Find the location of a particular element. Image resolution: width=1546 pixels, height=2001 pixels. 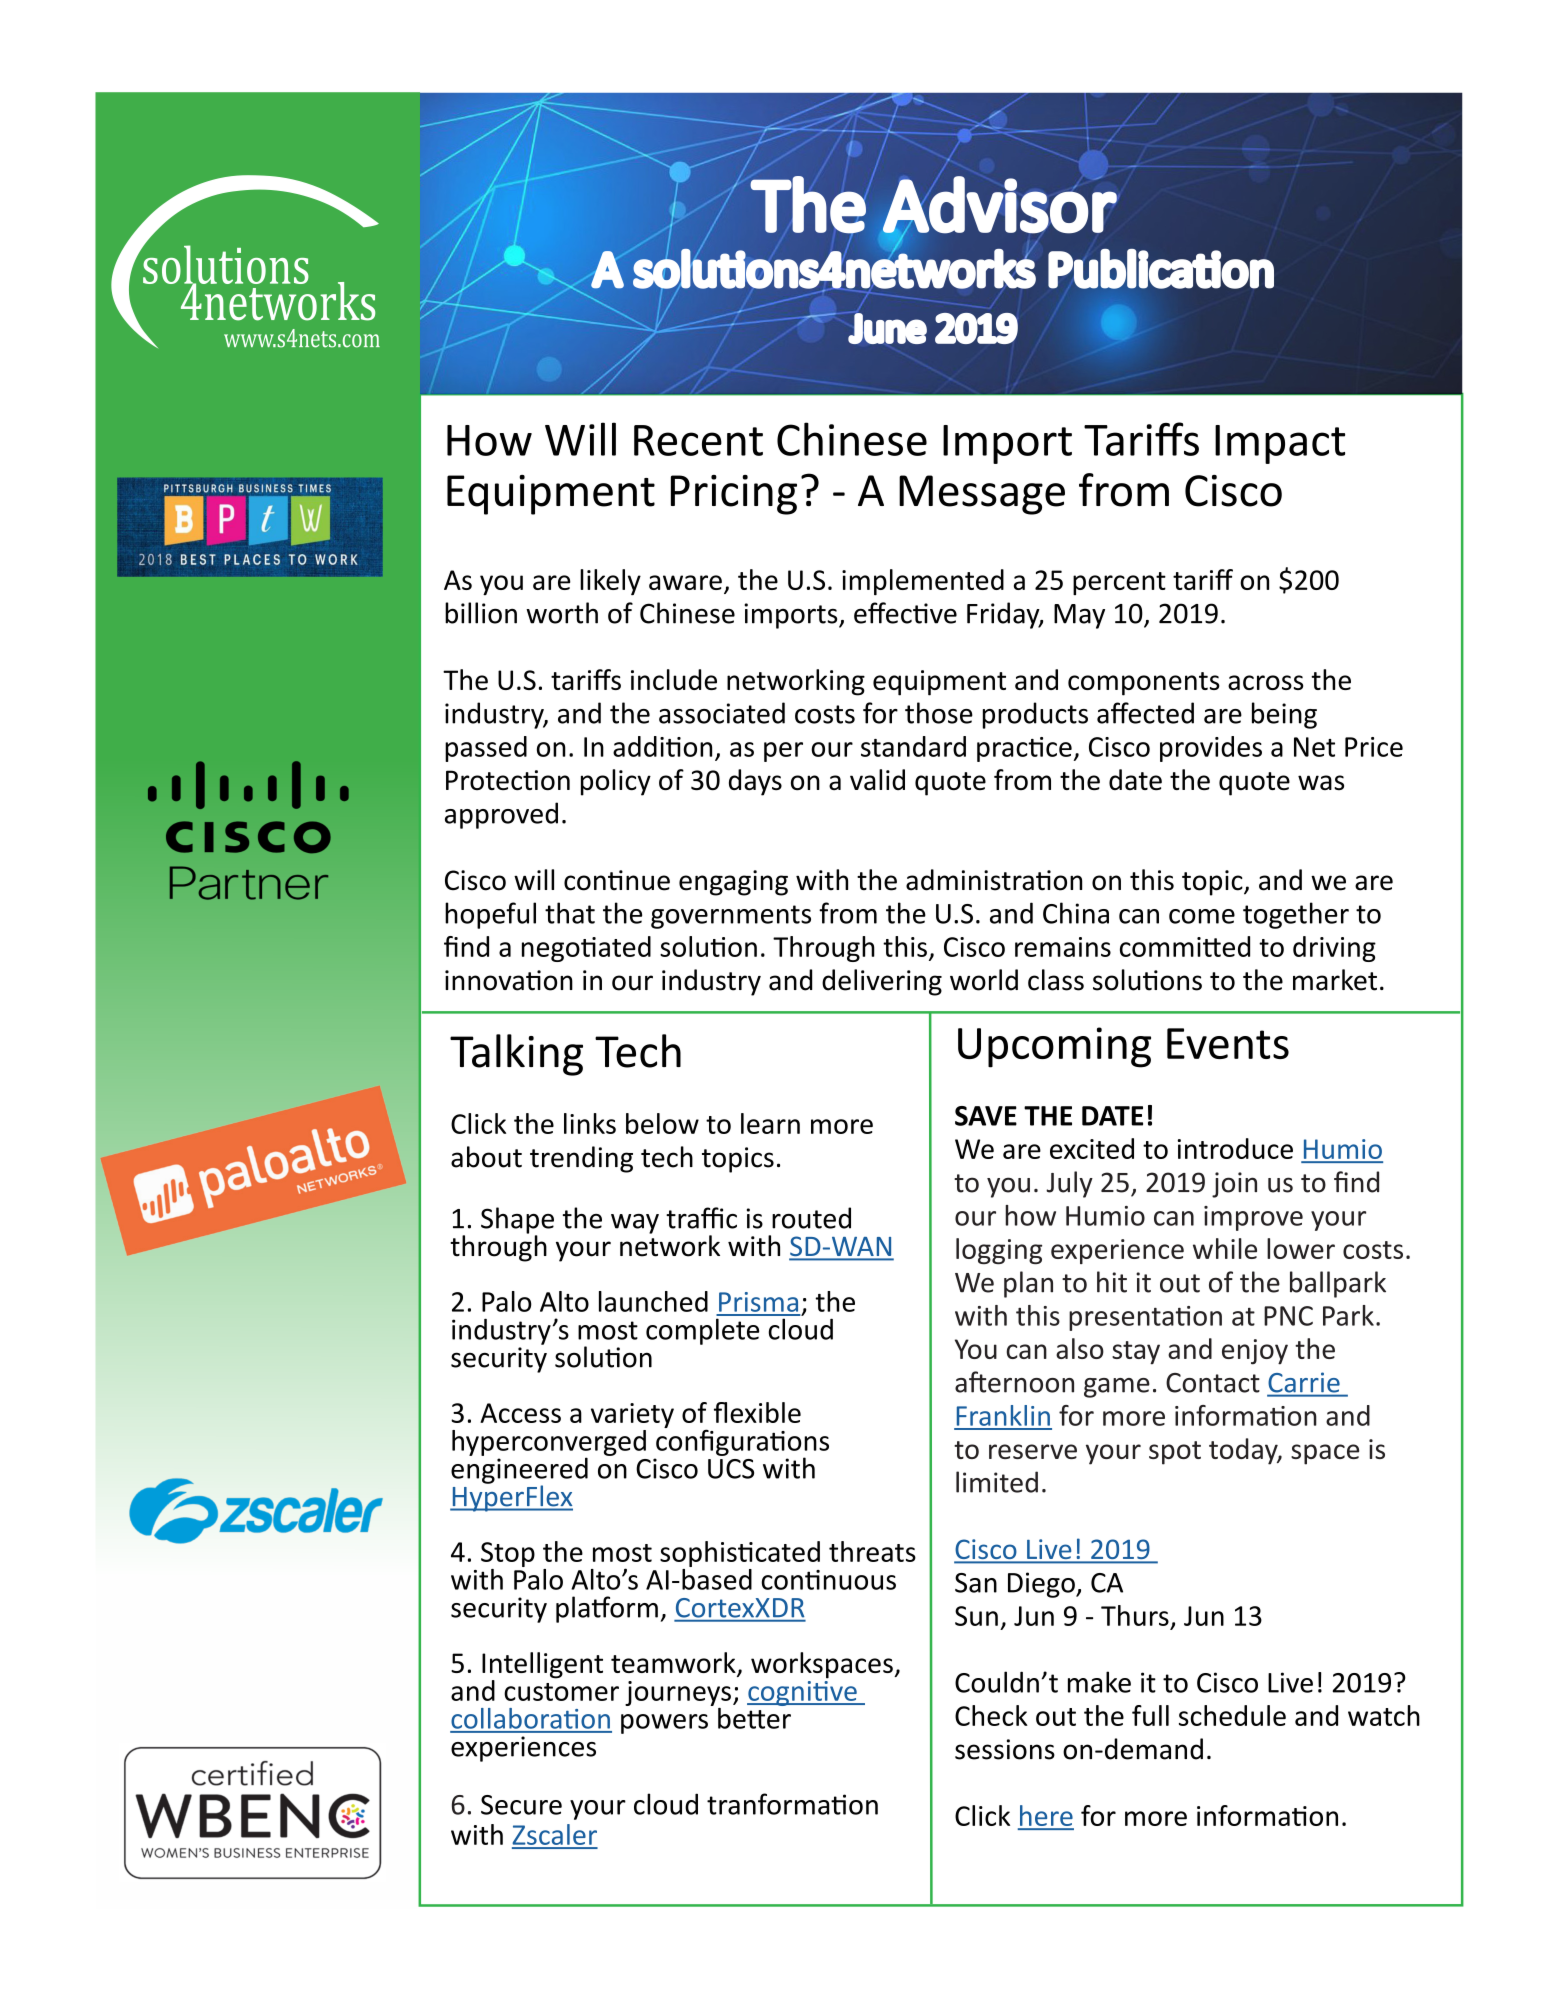

Advisor is located at coordinates (1000, 204).
